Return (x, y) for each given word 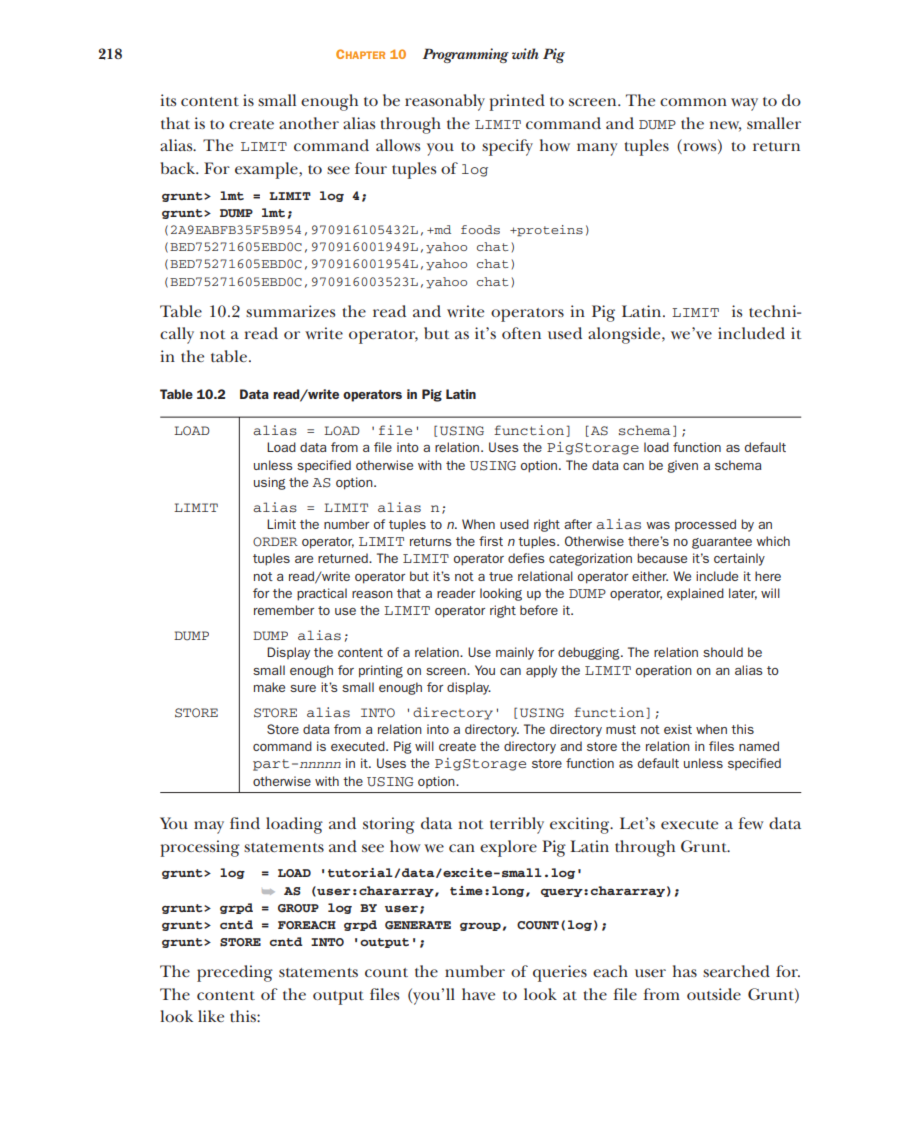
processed (705, 525)
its (168, 100)
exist (678, 729)
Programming (466, 55)
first (491, 541)
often (521, 333)
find (245, 823)
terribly (517, 825)
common (693, 102)
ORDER (275, 542)
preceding (235, 973)
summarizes (290, 311)
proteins (549, 230)
